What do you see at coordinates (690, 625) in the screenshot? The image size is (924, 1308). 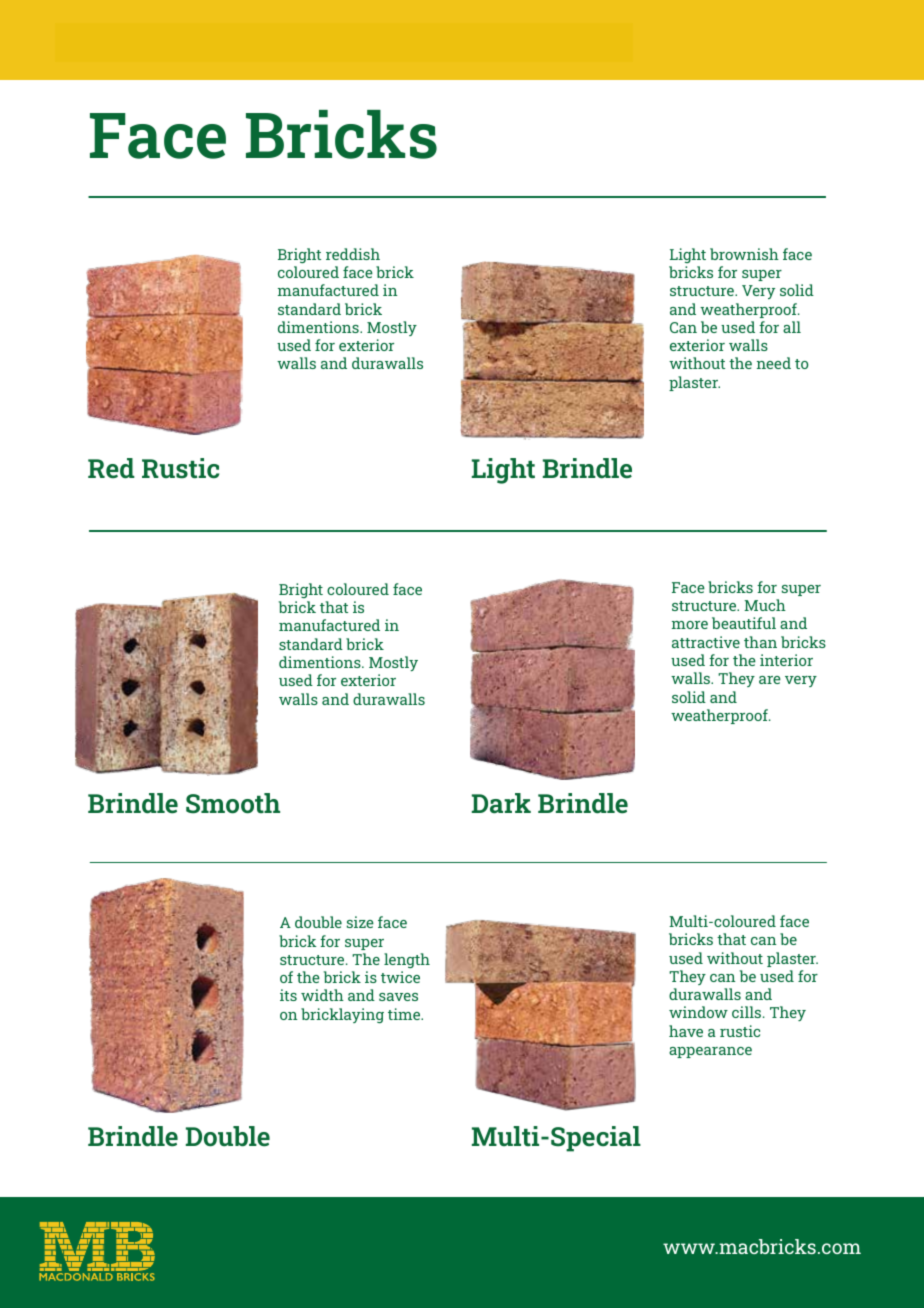 I see `more` at bounding box center [690, 625].
